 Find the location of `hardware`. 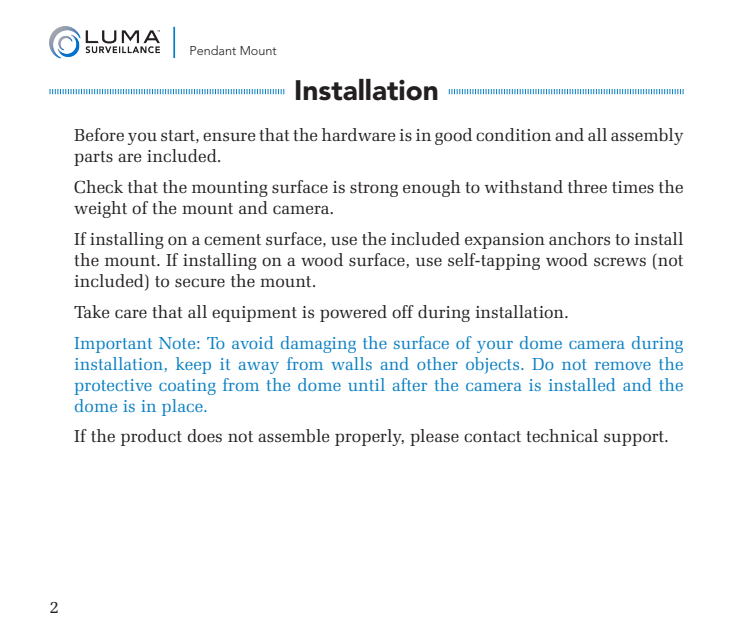

hardware is located at coordinates (358, 134).
